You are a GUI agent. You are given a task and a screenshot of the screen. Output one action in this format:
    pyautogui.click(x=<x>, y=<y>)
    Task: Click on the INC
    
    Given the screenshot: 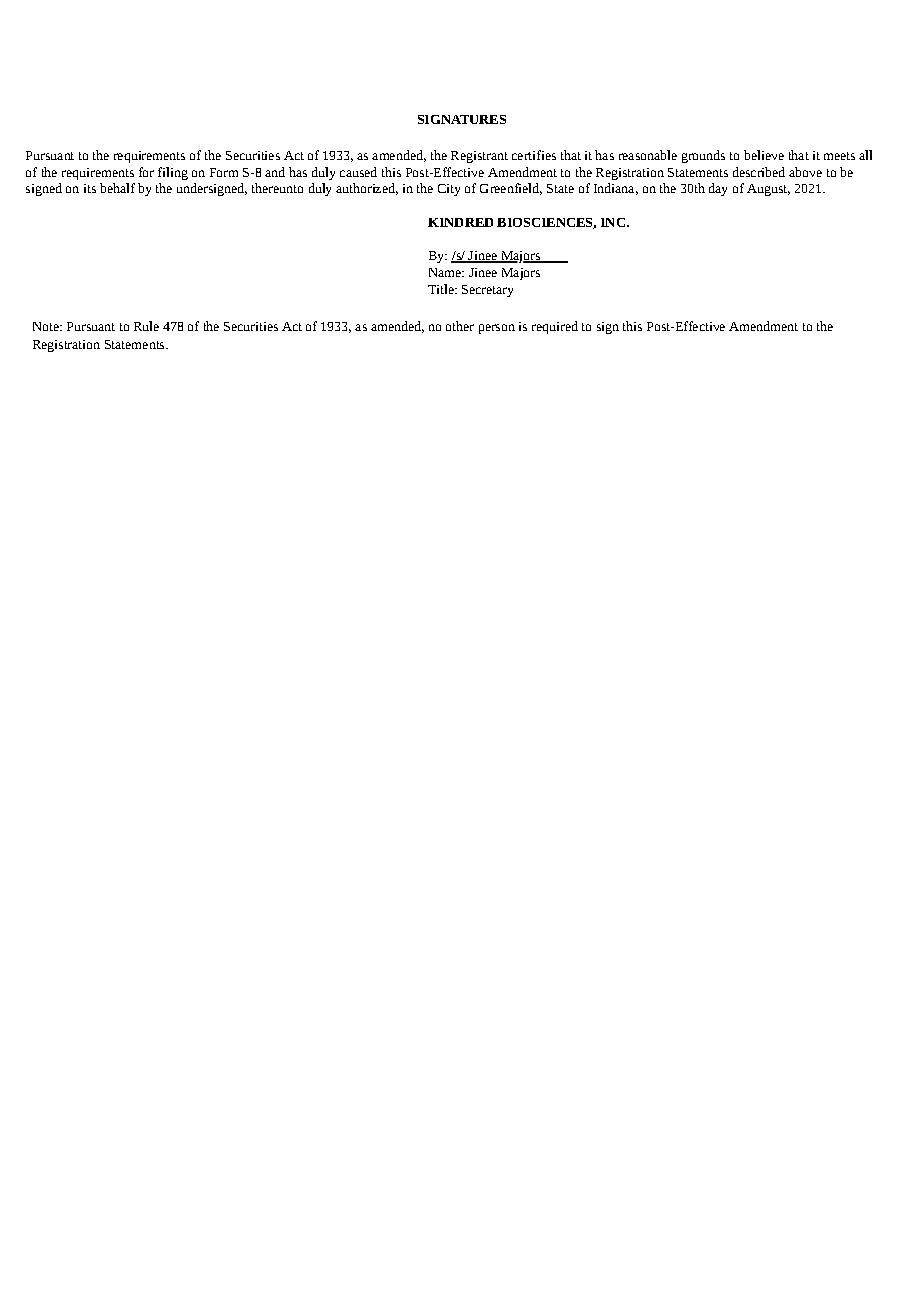 What is the action you would take?
    pyautogui.click(x=613, y=222)
